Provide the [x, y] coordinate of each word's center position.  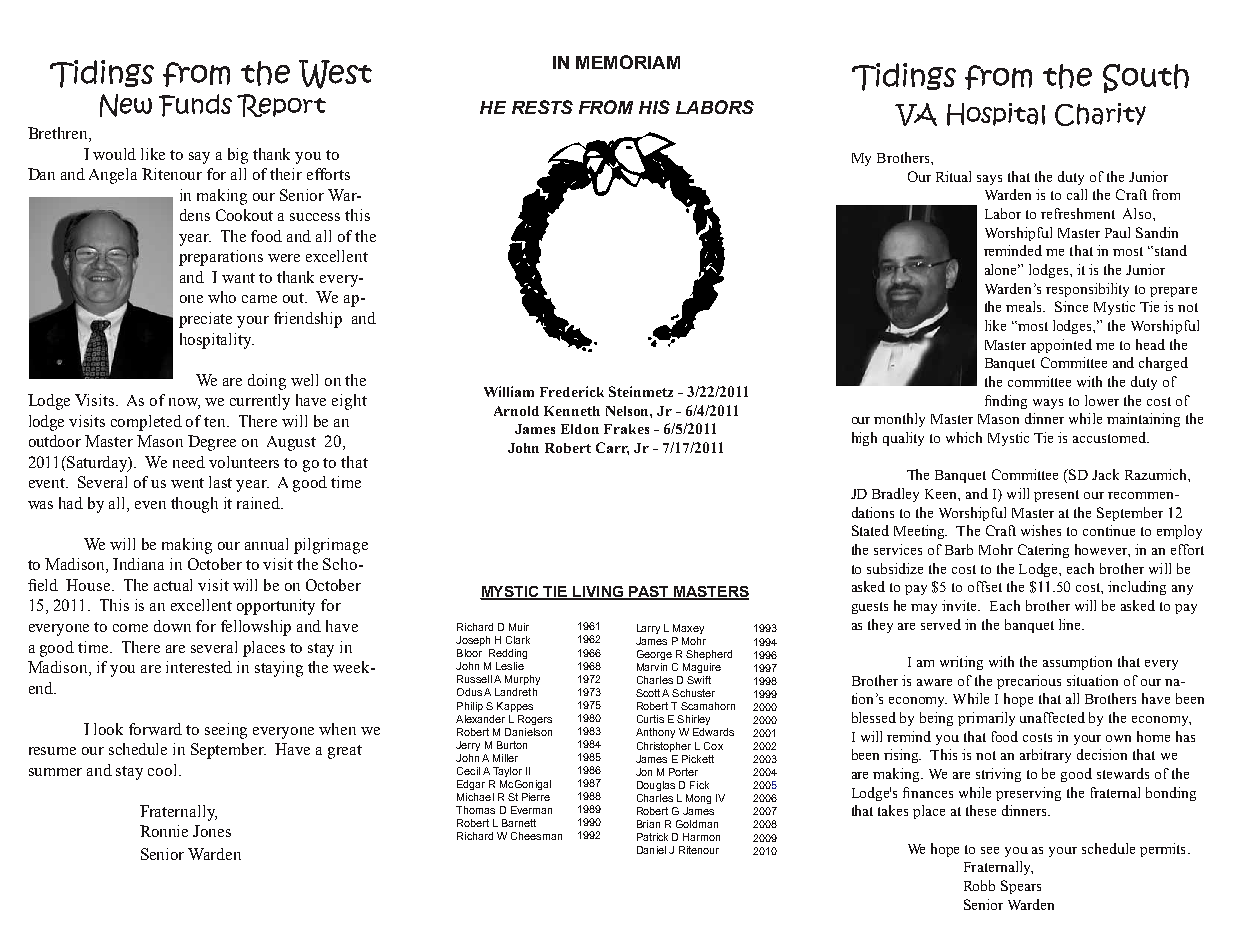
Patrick [652, 837]
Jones [212, 831]
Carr [612, 448]
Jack [1105, 474]
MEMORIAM [628, 62]
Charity [1100, 114]
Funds [195, 105]
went [187, 483]
